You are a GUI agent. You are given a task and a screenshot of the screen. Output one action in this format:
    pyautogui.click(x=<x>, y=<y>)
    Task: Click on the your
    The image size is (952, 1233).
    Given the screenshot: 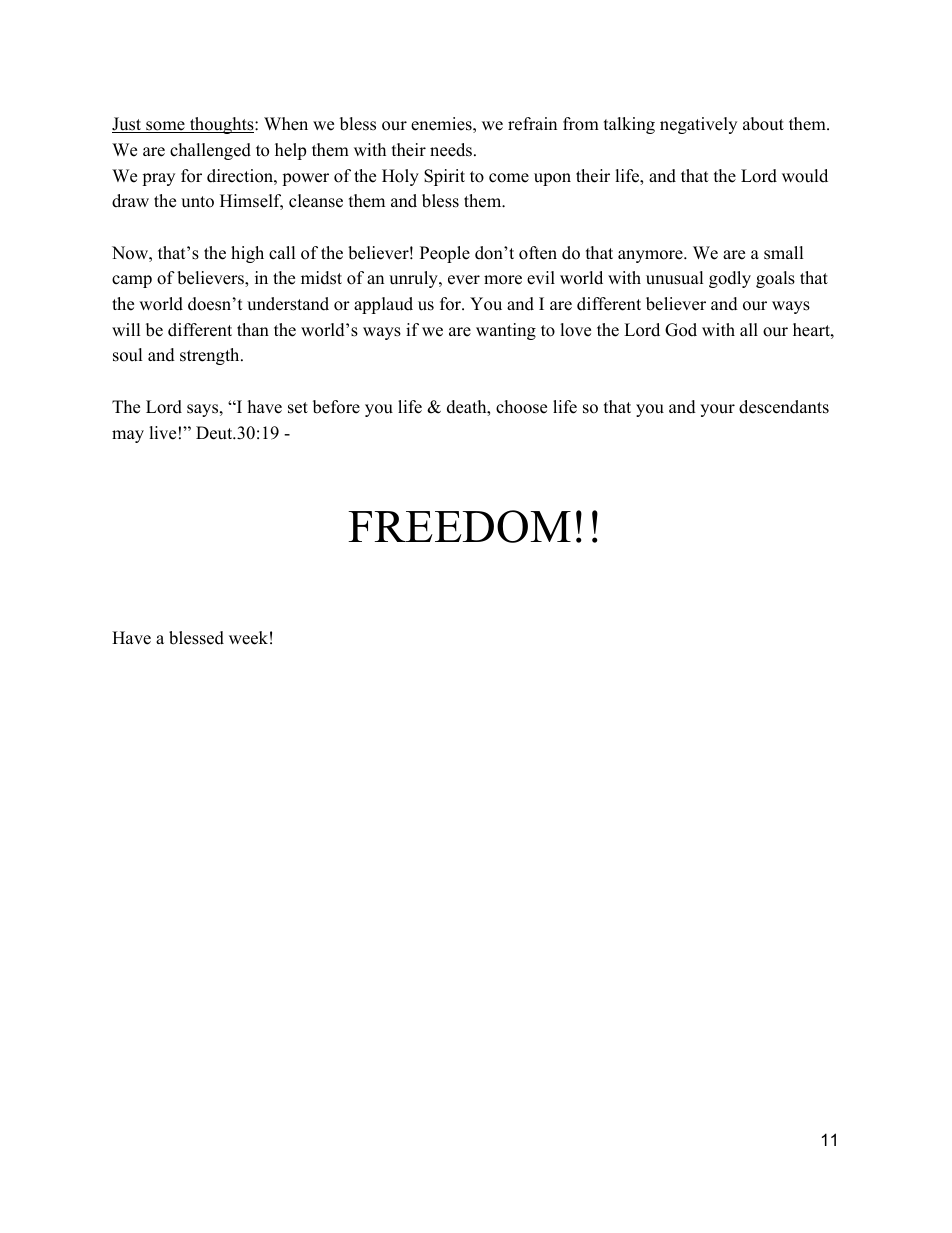 What is the action you would take?
    pyautogui.click(x=717, y=410)
